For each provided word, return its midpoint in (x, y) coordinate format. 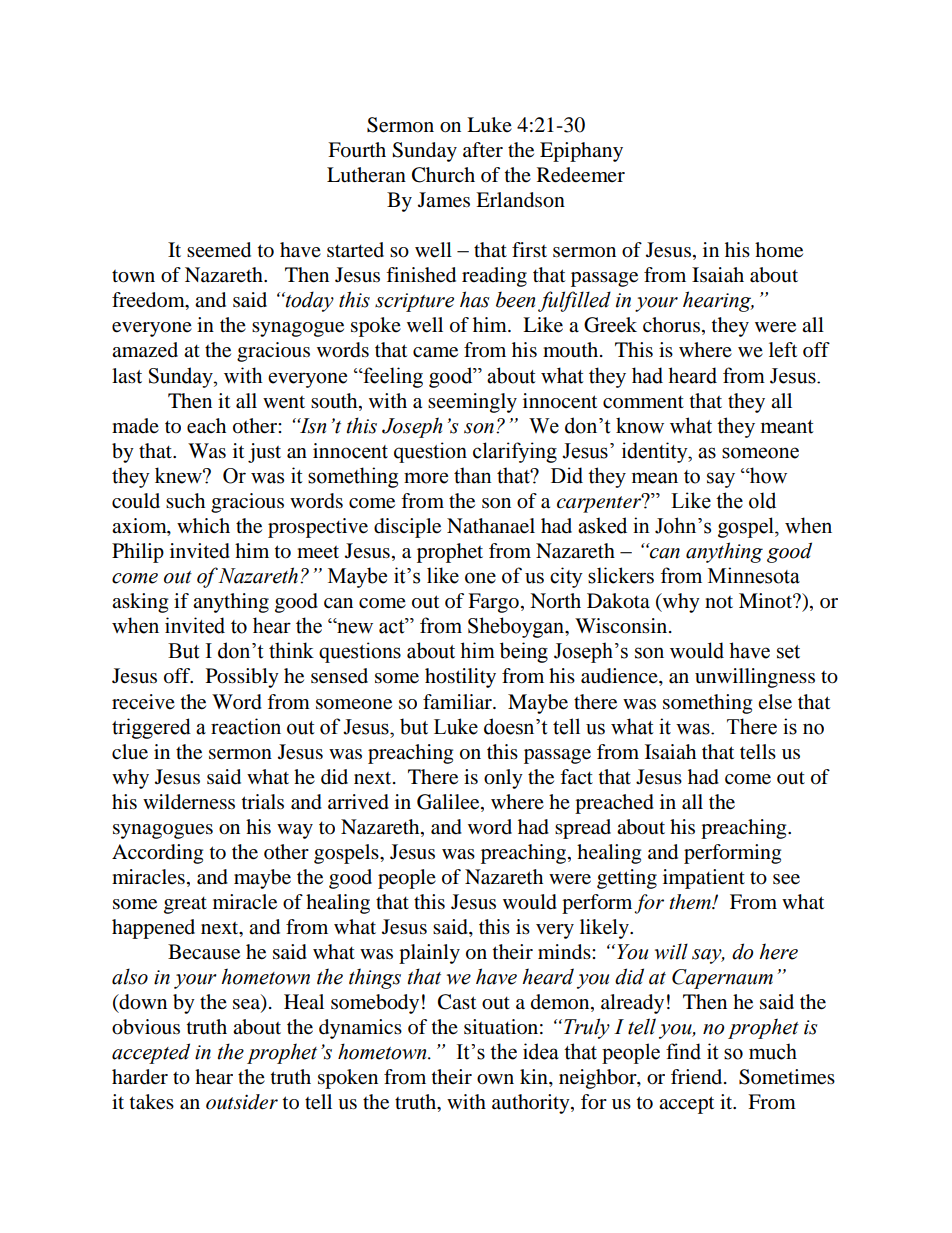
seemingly (472, 403)
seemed (219, 250)
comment (643, 402)
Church (443, 175)
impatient (704, 879)
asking (140, 603)
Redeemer (581, 175)
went (284, 402)
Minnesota (754, 575)
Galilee (449, 802)
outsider (242, 1102)
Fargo (493, 603)
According (157, 854)
